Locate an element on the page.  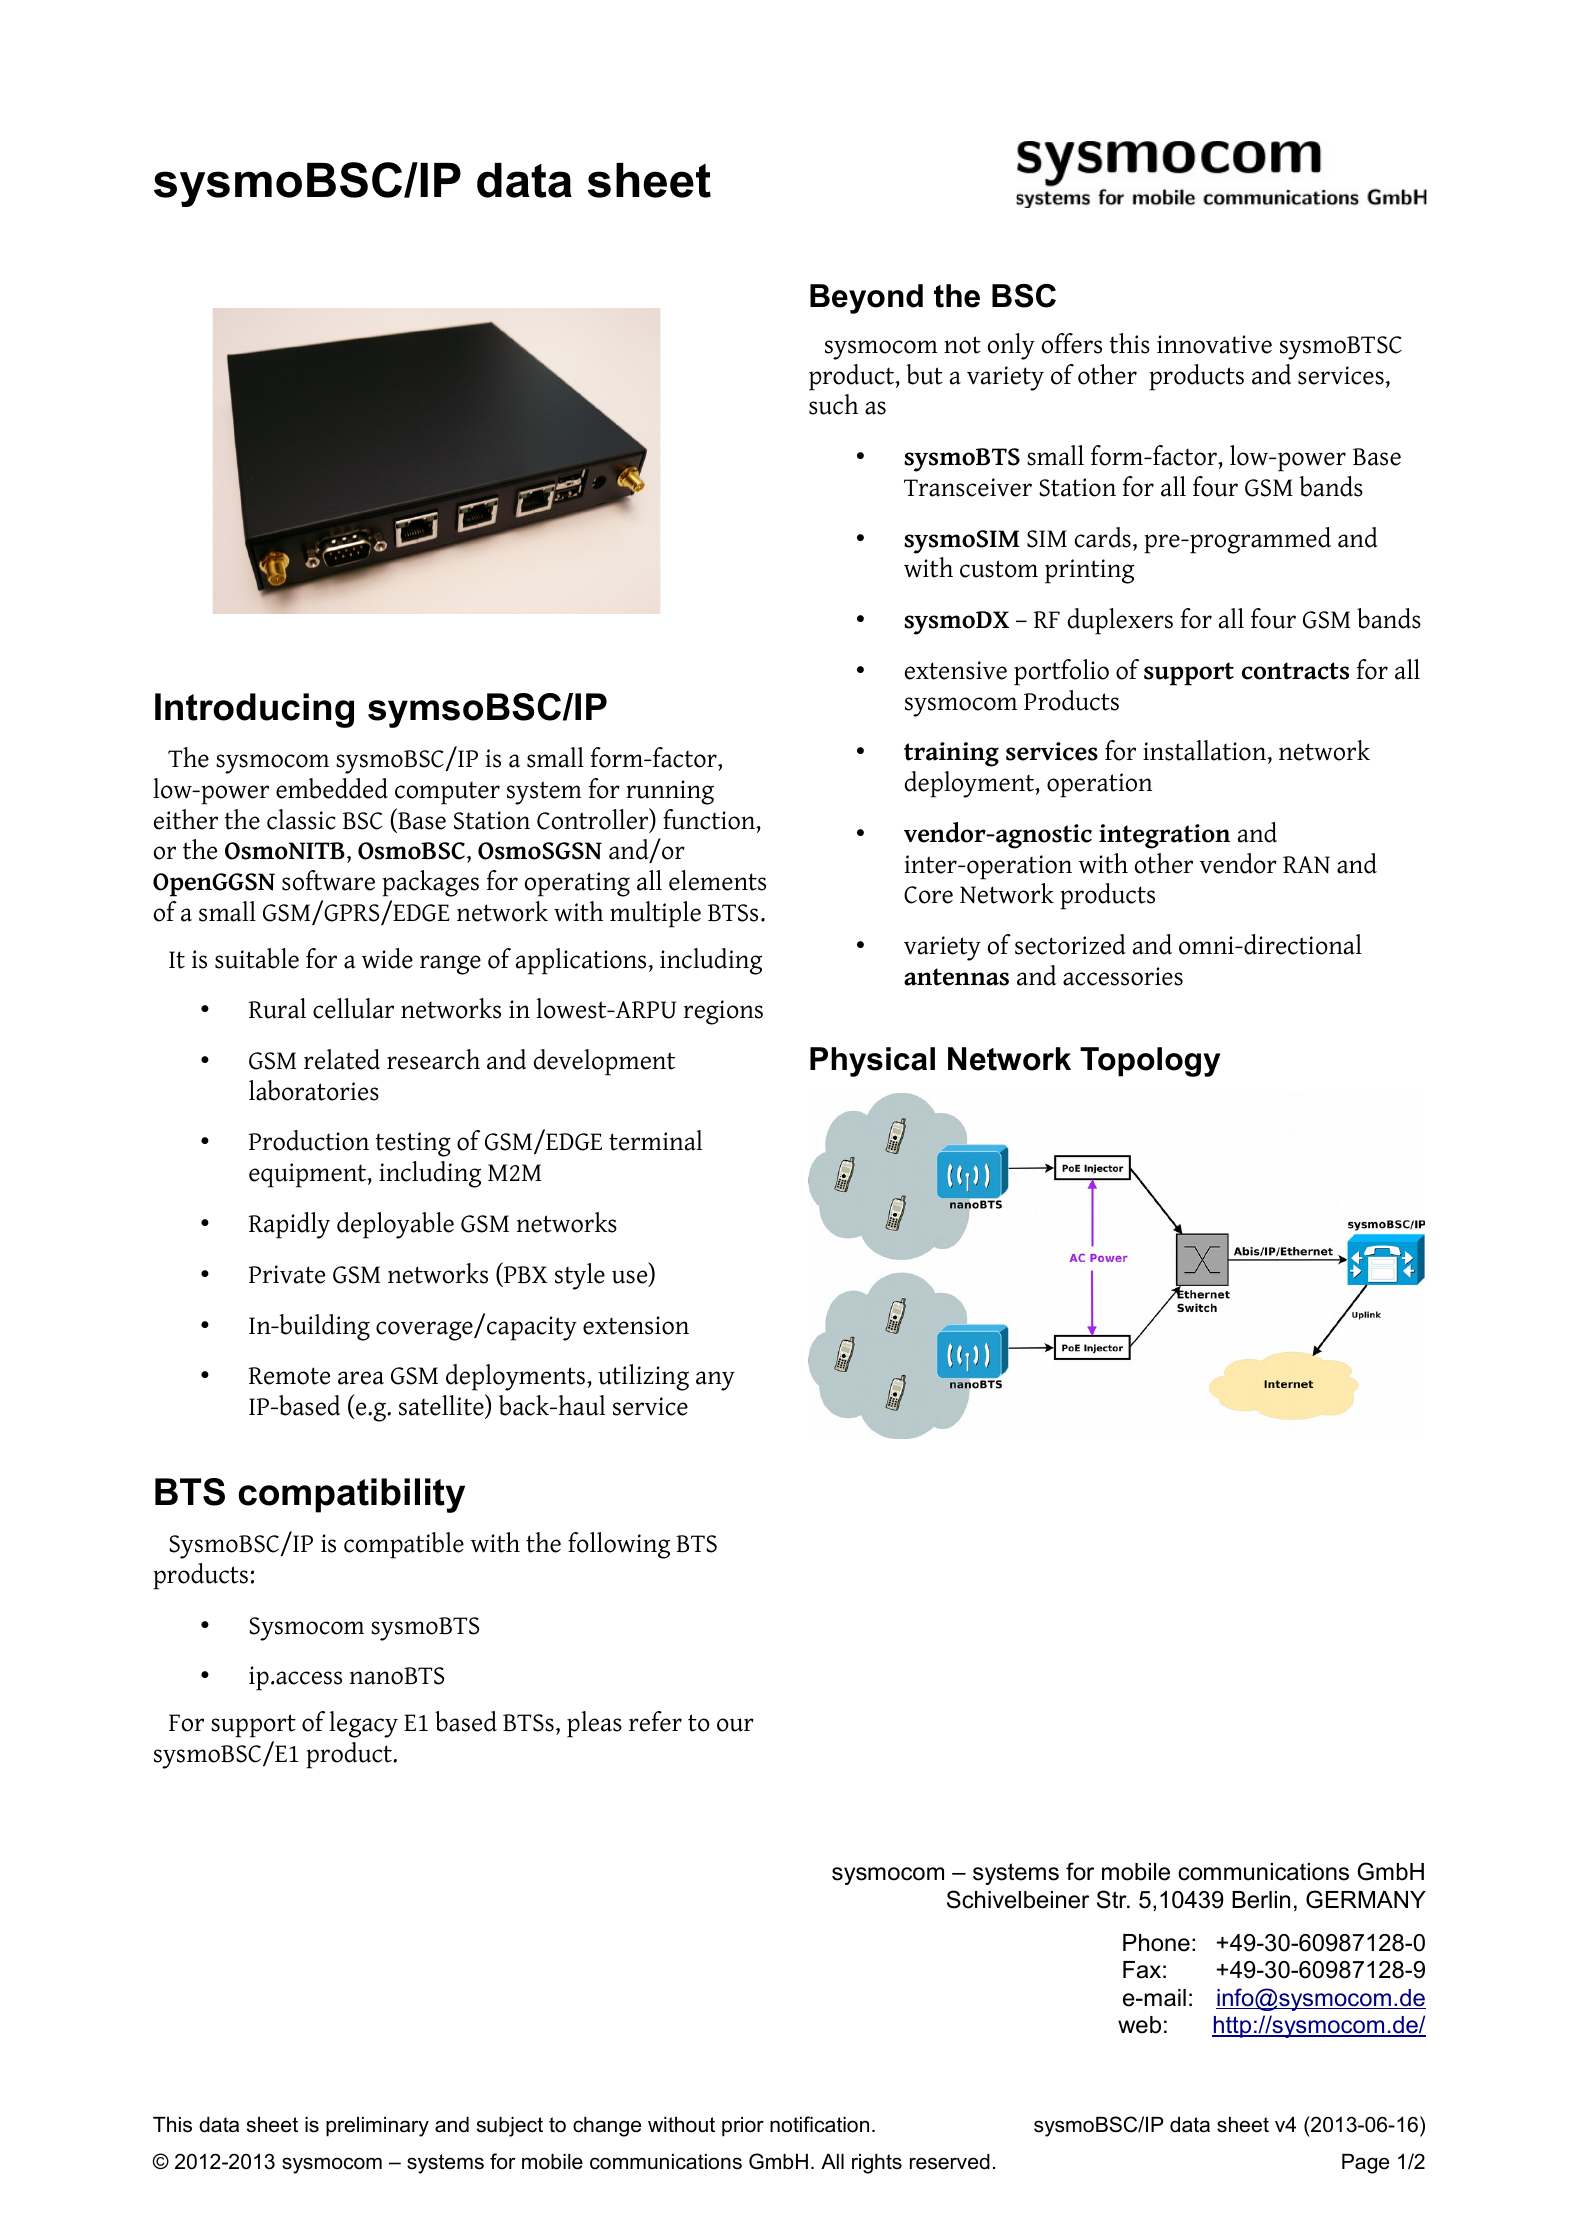
elements is located at coordinates (717, 880).
